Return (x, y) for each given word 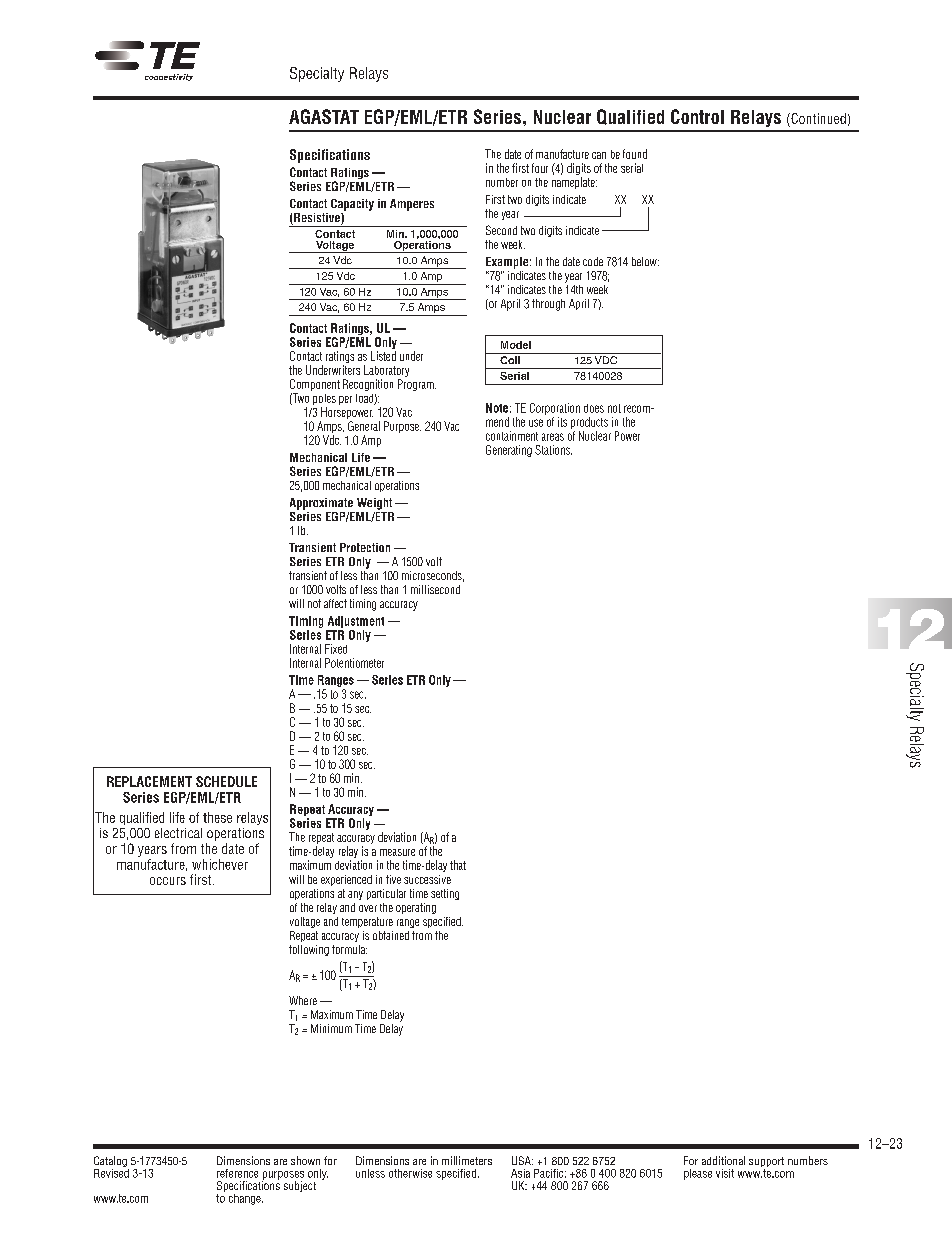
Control (697, 116)
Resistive (317, 219)
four (540, 168)
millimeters (467, 1160)
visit (725, 1173)
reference (237, 1173)
